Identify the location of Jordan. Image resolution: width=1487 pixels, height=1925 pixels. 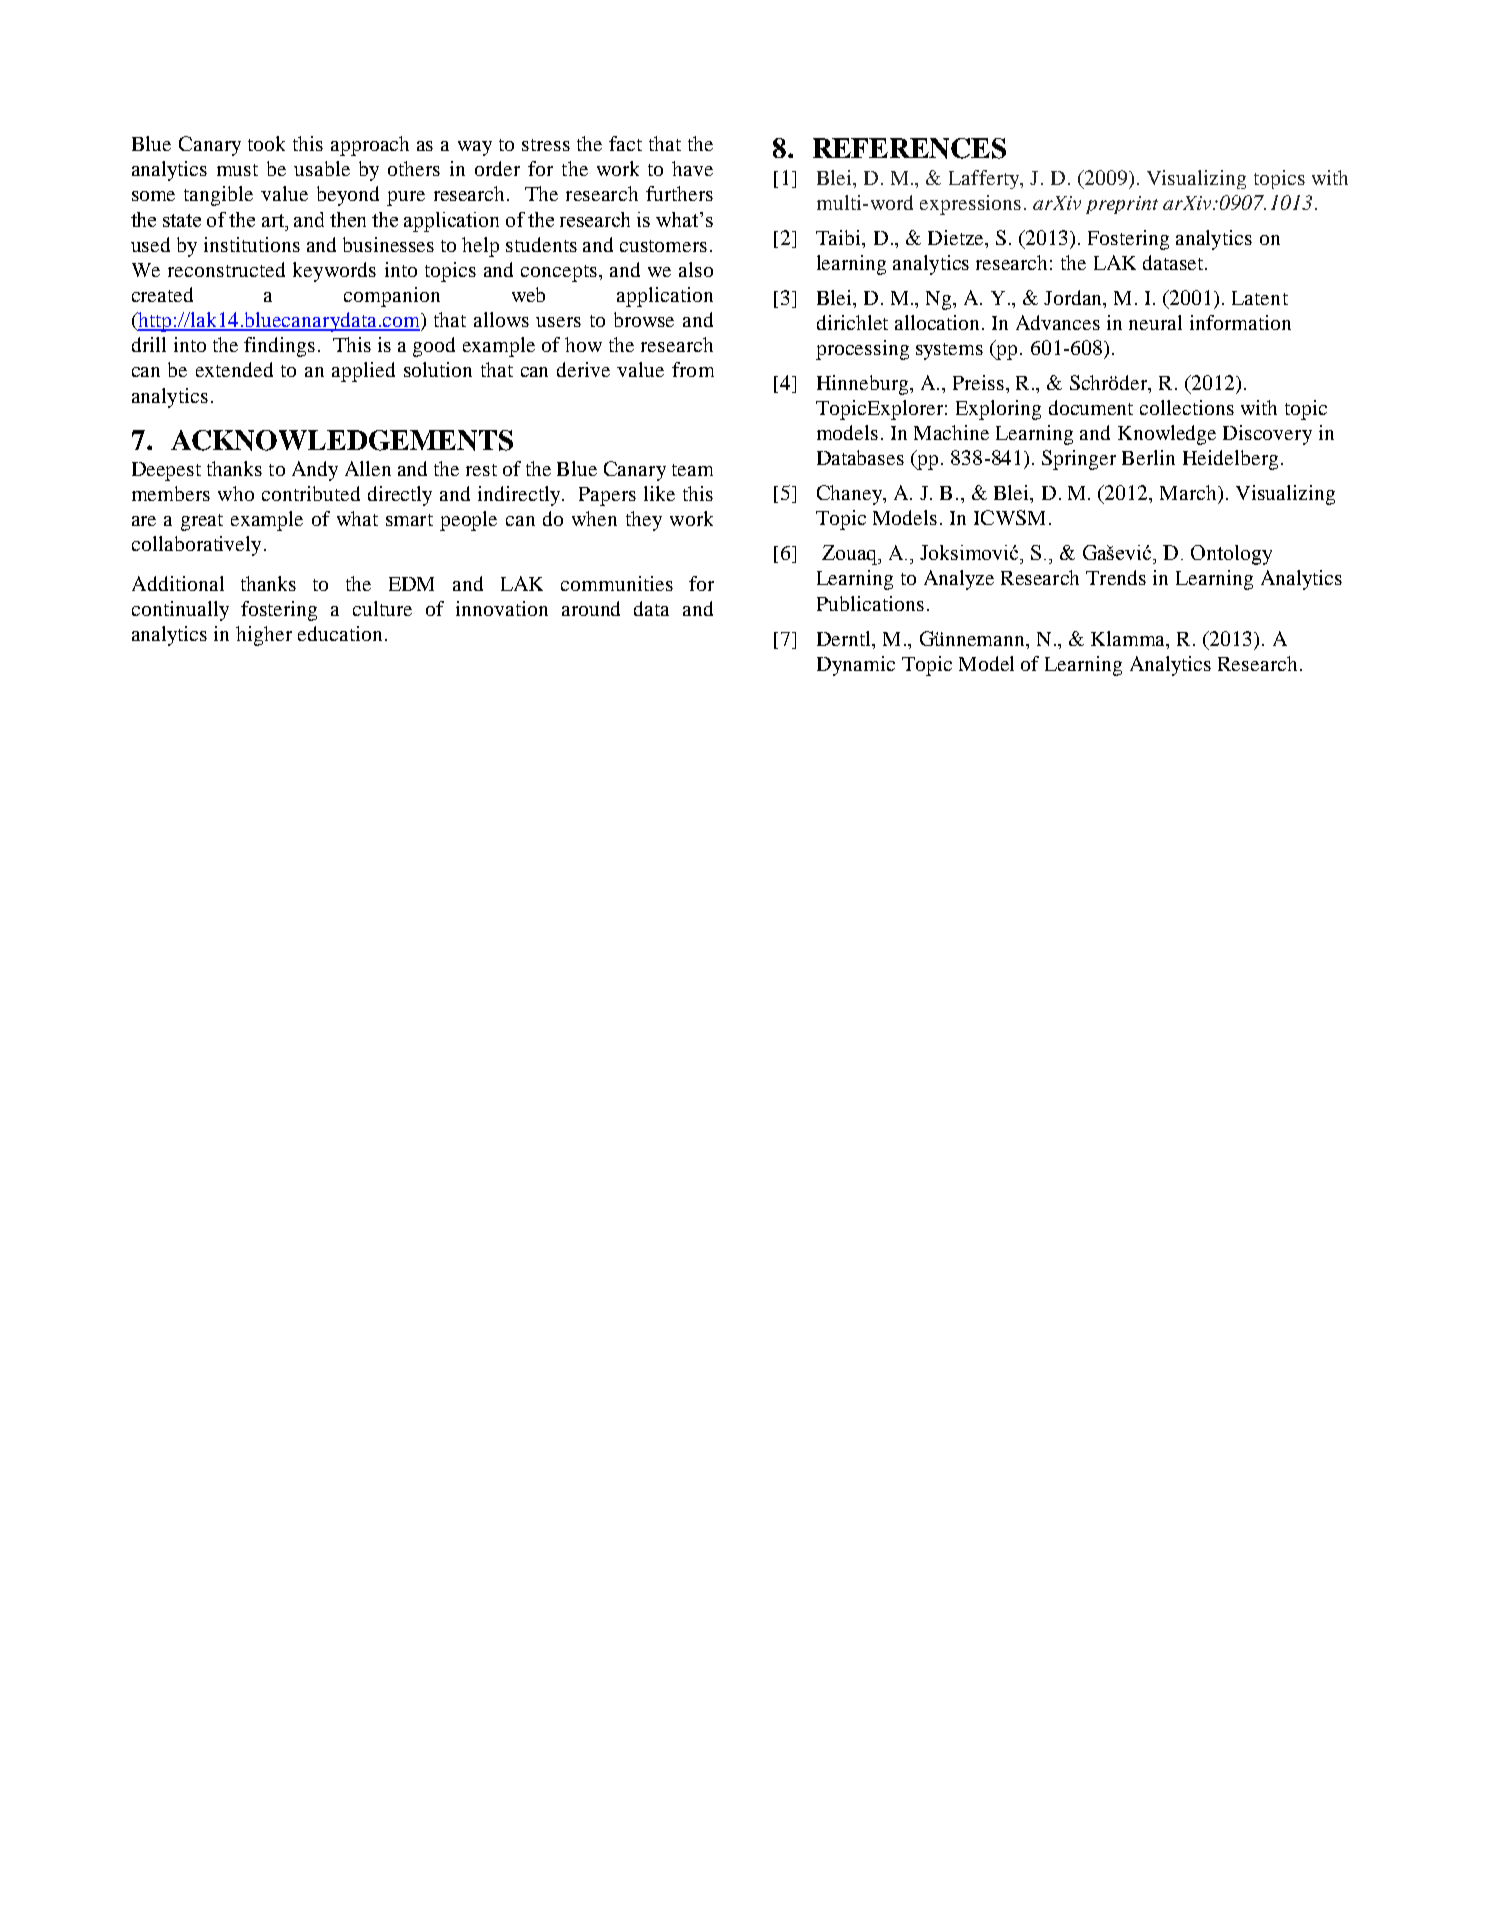
(1074, 299).
